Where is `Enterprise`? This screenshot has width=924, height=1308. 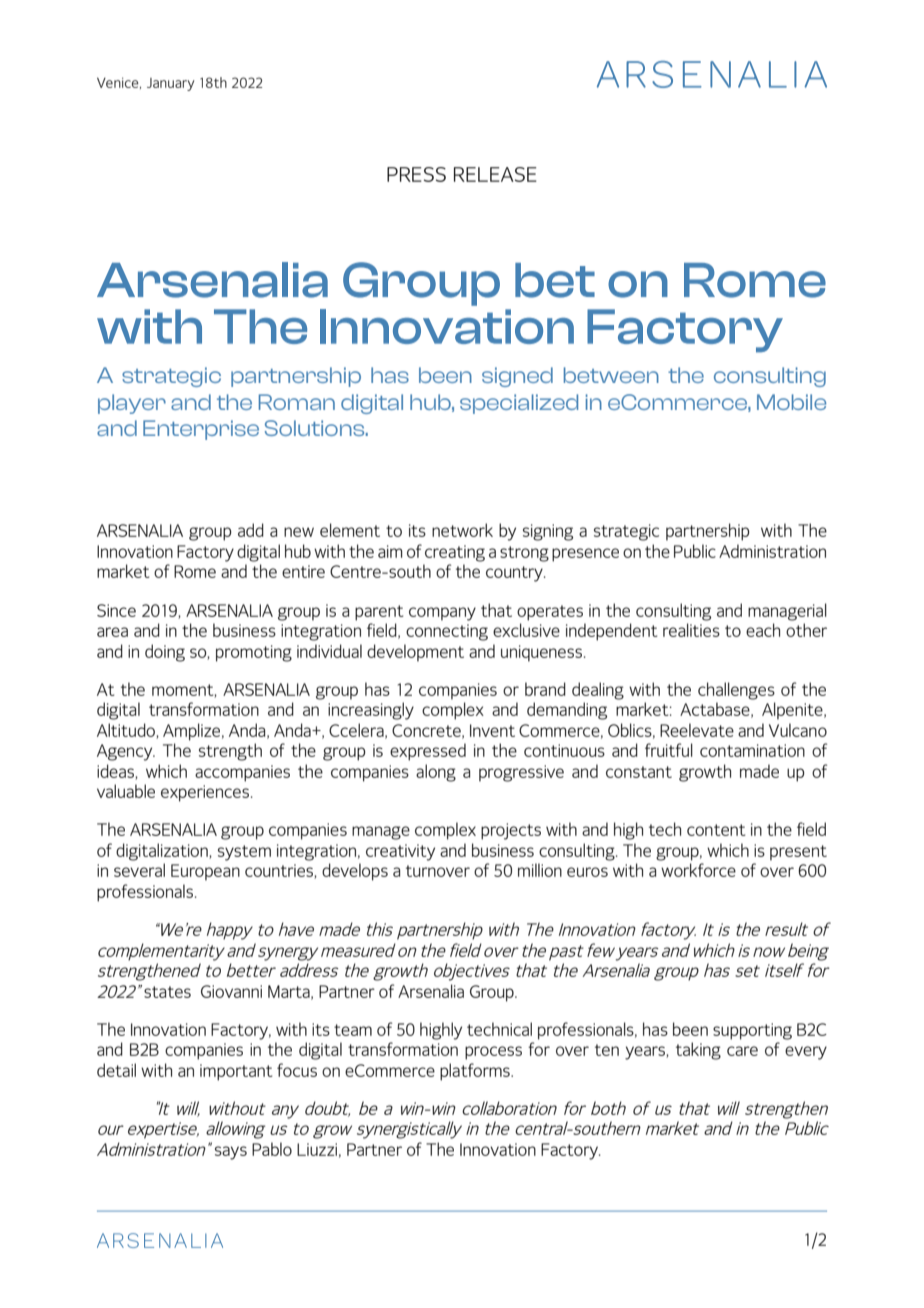 Enterprise is located at coordinates (201, 430).
